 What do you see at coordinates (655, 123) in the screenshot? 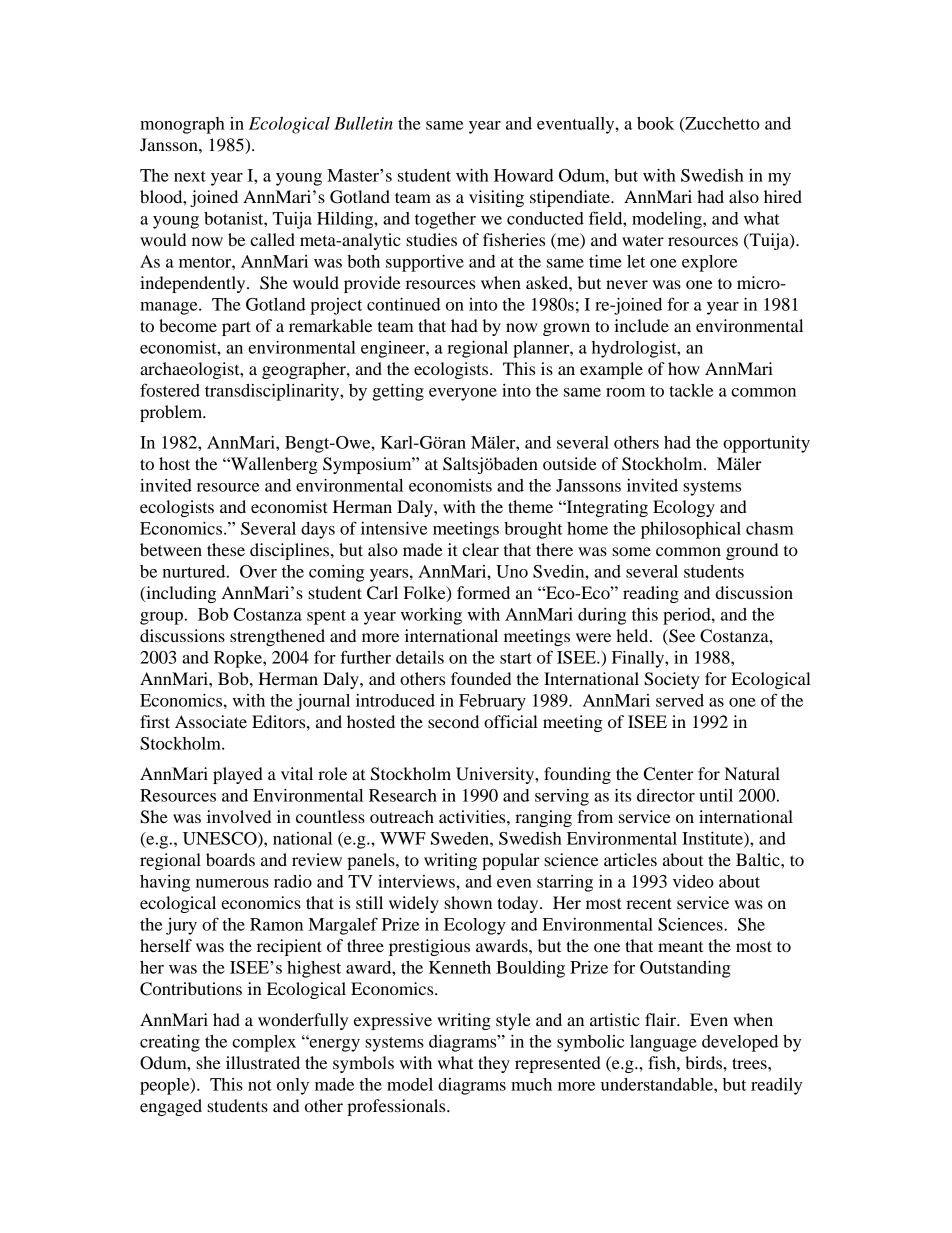
I see `book` at bounding box center [655, 123].
